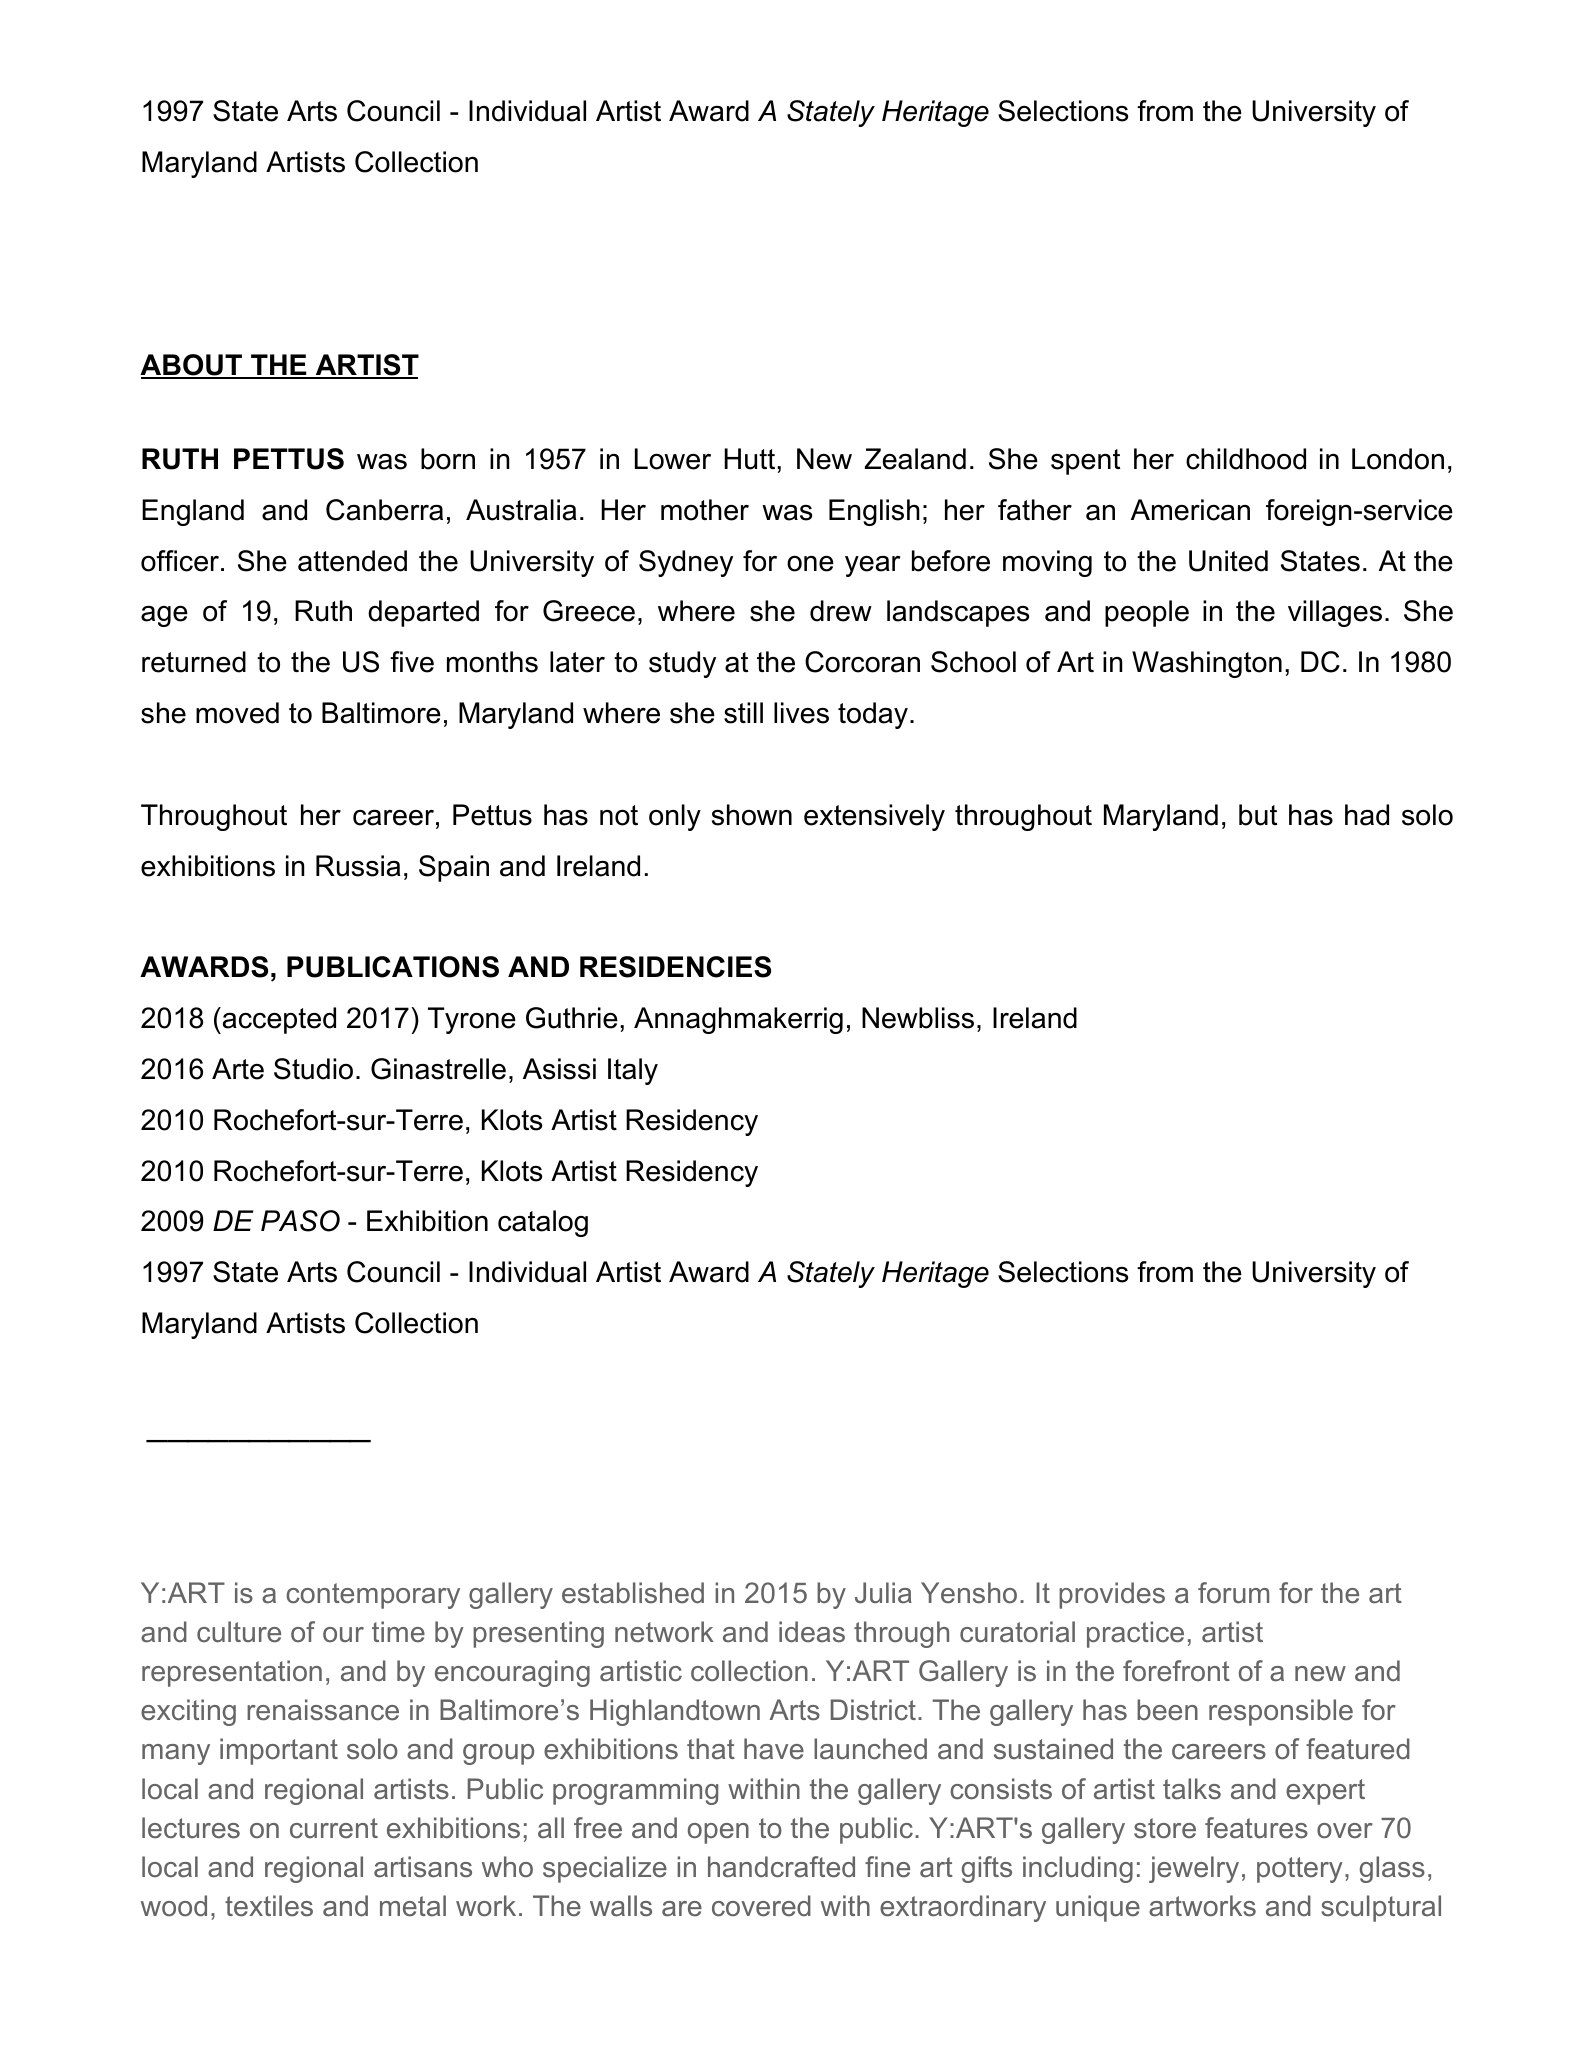 The width and height of the screenshot is (1595, 2065). Describe the element at coordinates (751, 459) in the screenshot. I see `Hutt` at that location.
